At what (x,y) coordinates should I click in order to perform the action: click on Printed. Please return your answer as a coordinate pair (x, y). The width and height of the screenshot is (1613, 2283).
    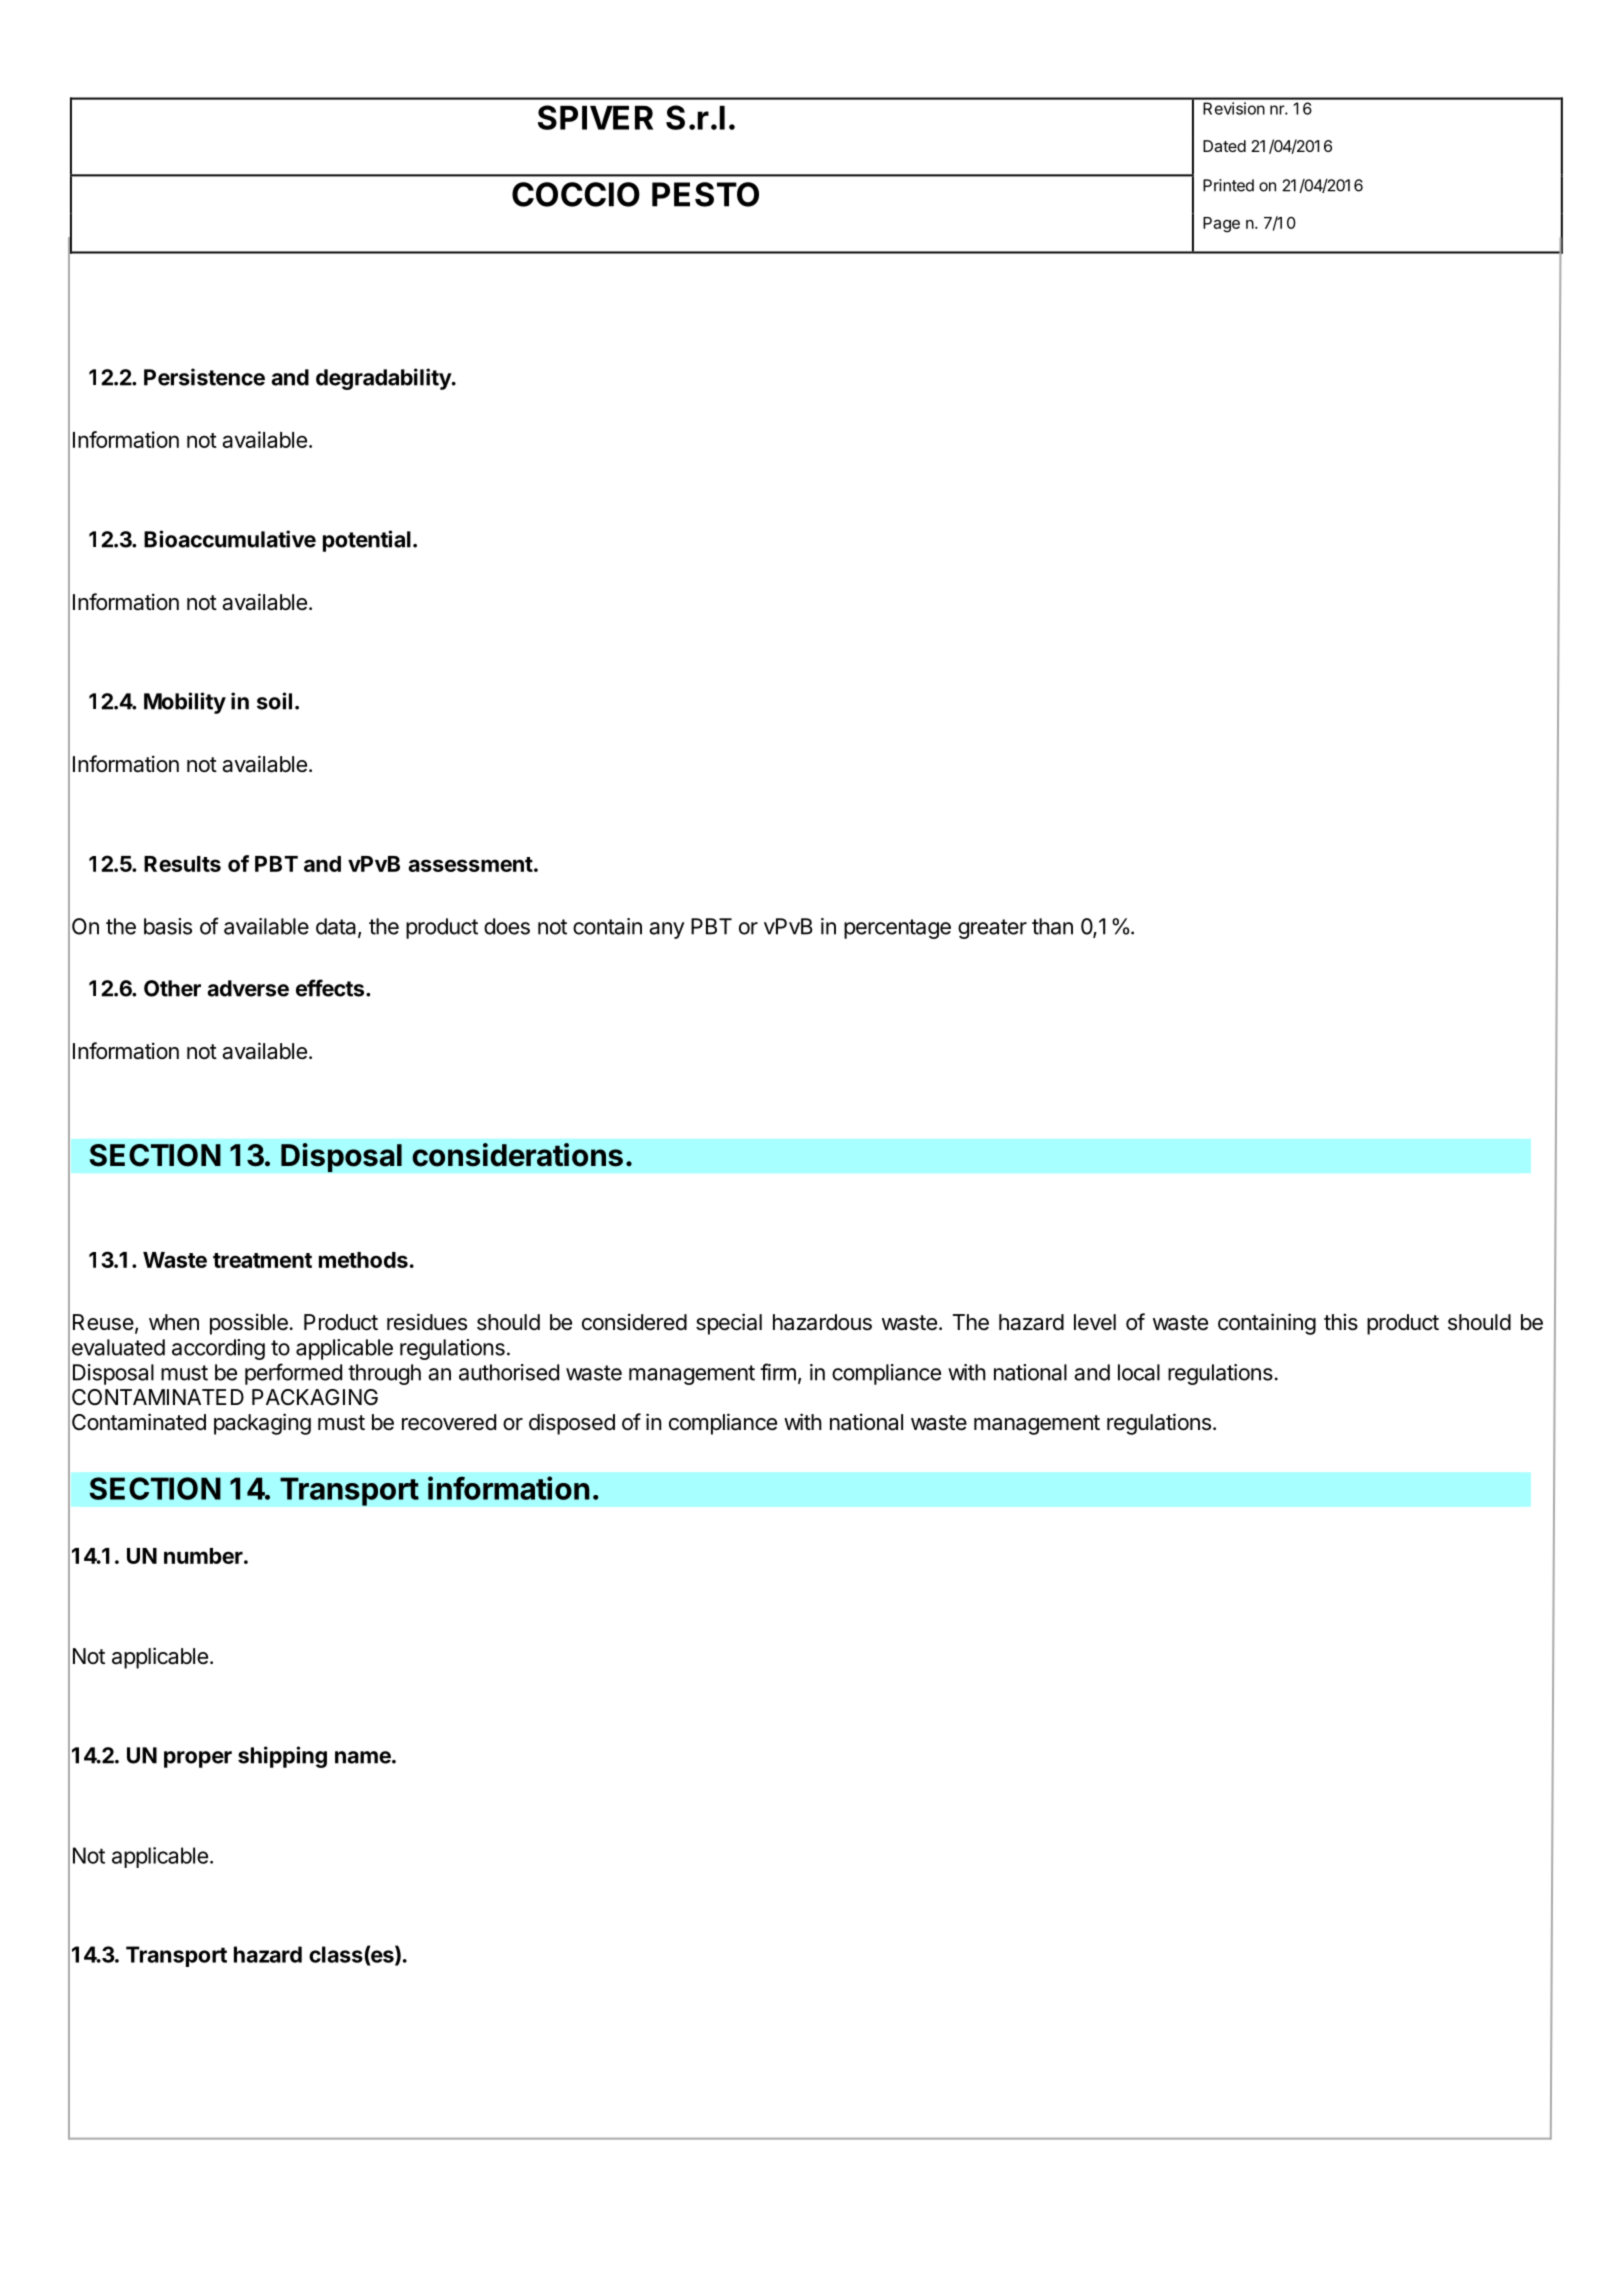
    Looking at the image, I should click on (1228, 185).
